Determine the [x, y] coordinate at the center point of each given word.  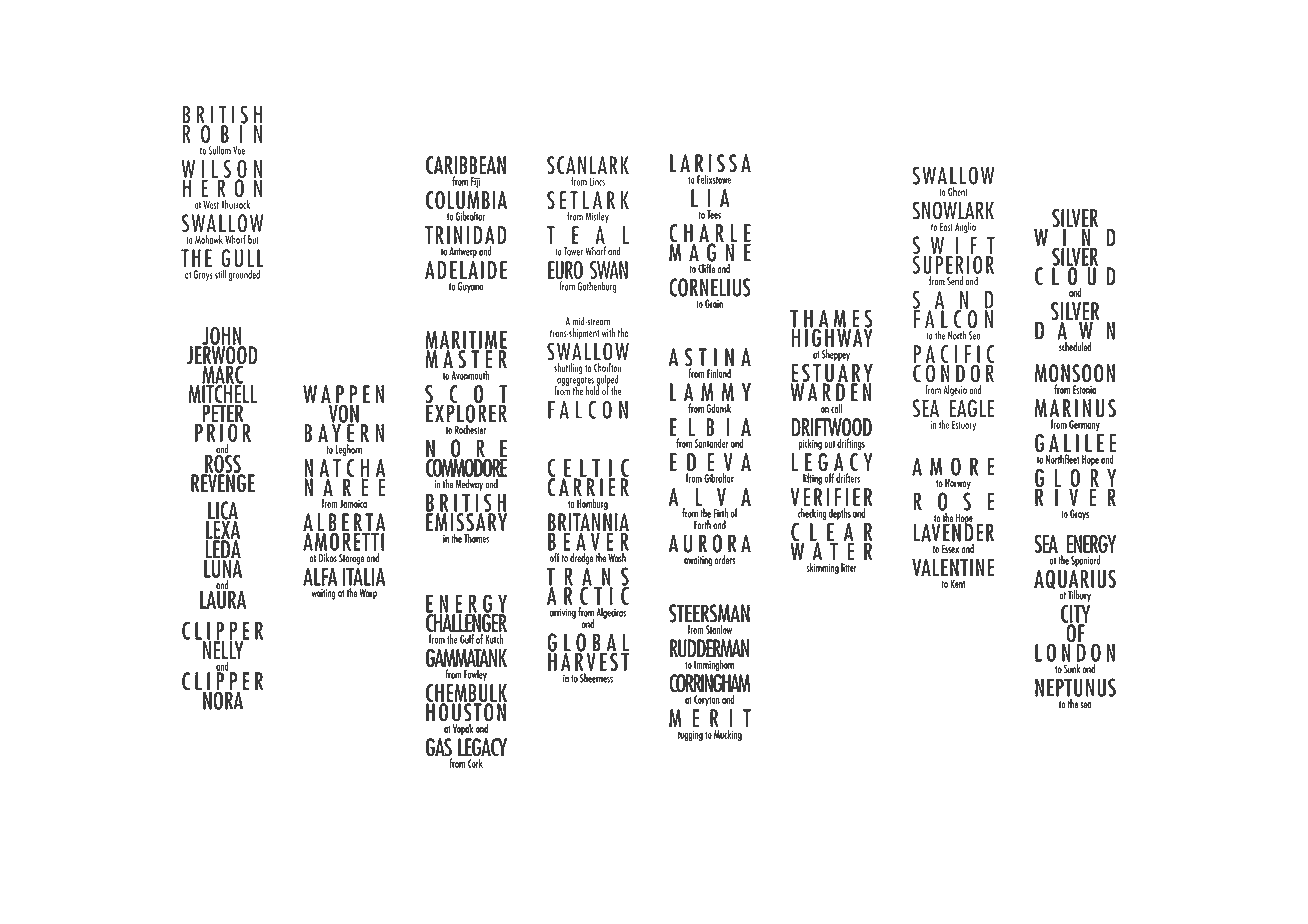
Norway [958, 484]
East [946, 226]
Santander [711, 443]
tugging [690, 736]
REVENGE [223, 482]
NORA [223, 699]
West [211, 204]
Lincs [597, 181]
